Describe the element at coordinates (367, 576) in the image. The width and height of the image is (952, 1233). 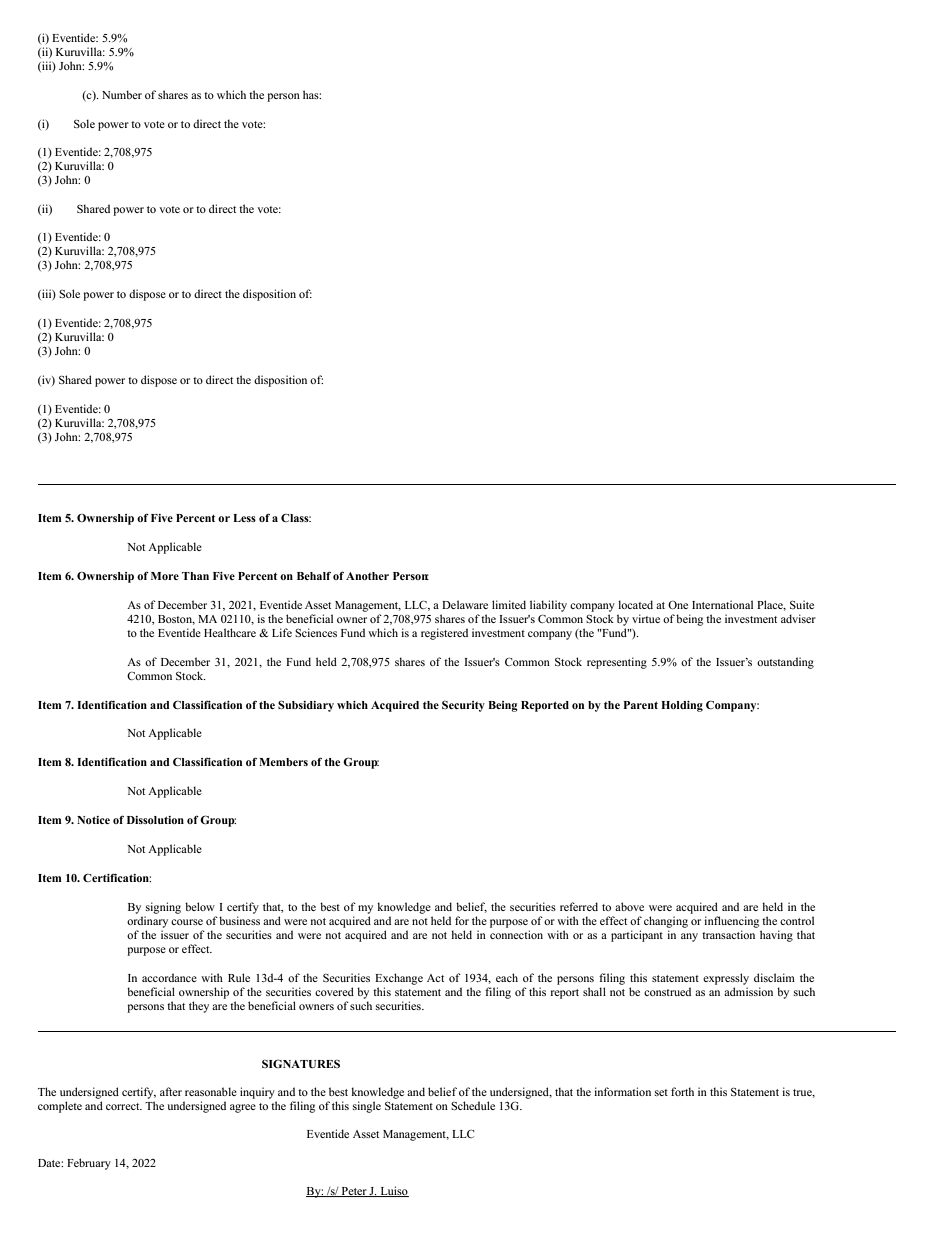
I see `Another` at that location.
